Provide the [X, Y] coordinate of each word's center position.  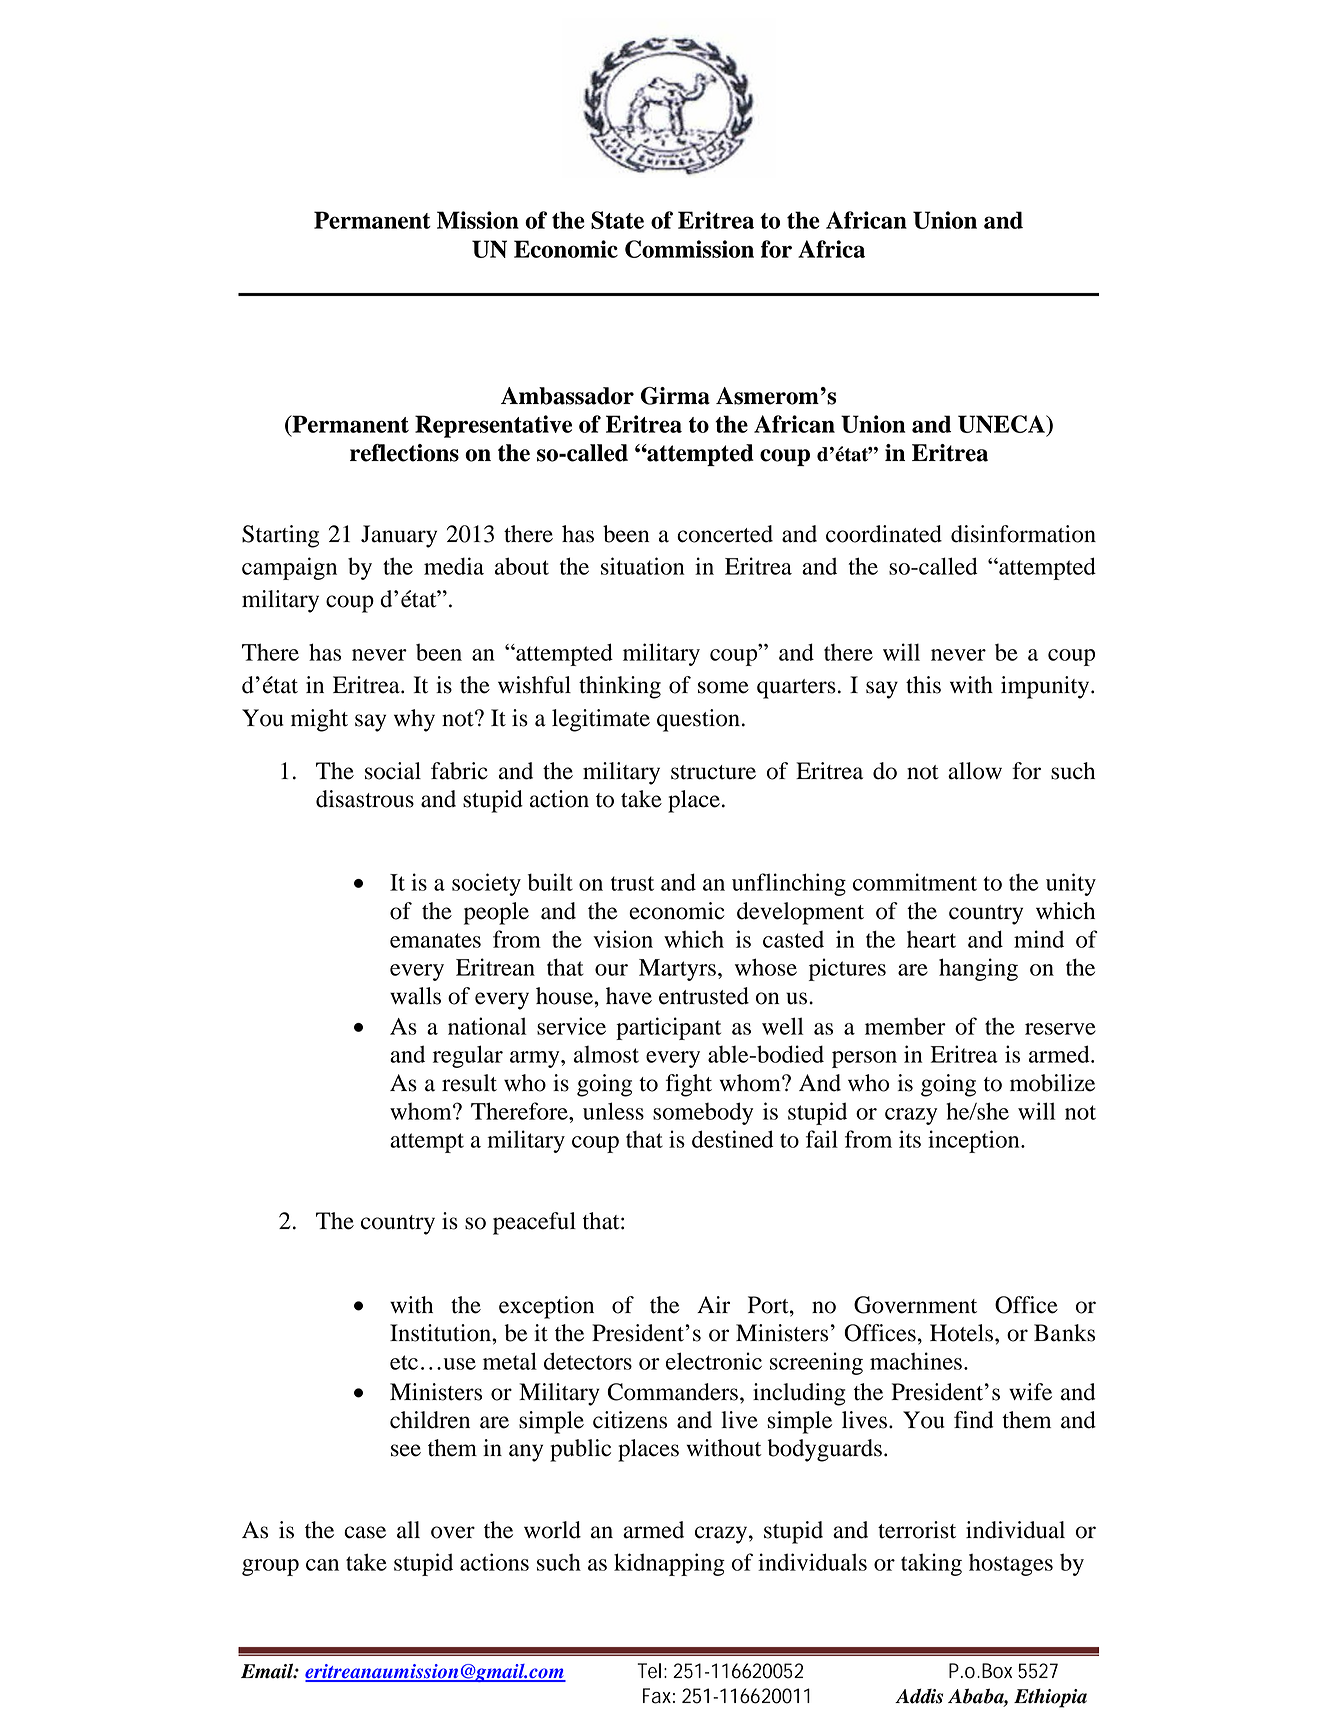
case [365, 1532]
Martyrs [677, 970]
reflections [404, 453]
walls [415, 996]
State [617, 220]
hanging [978, 969]
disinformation [1023, 534]
